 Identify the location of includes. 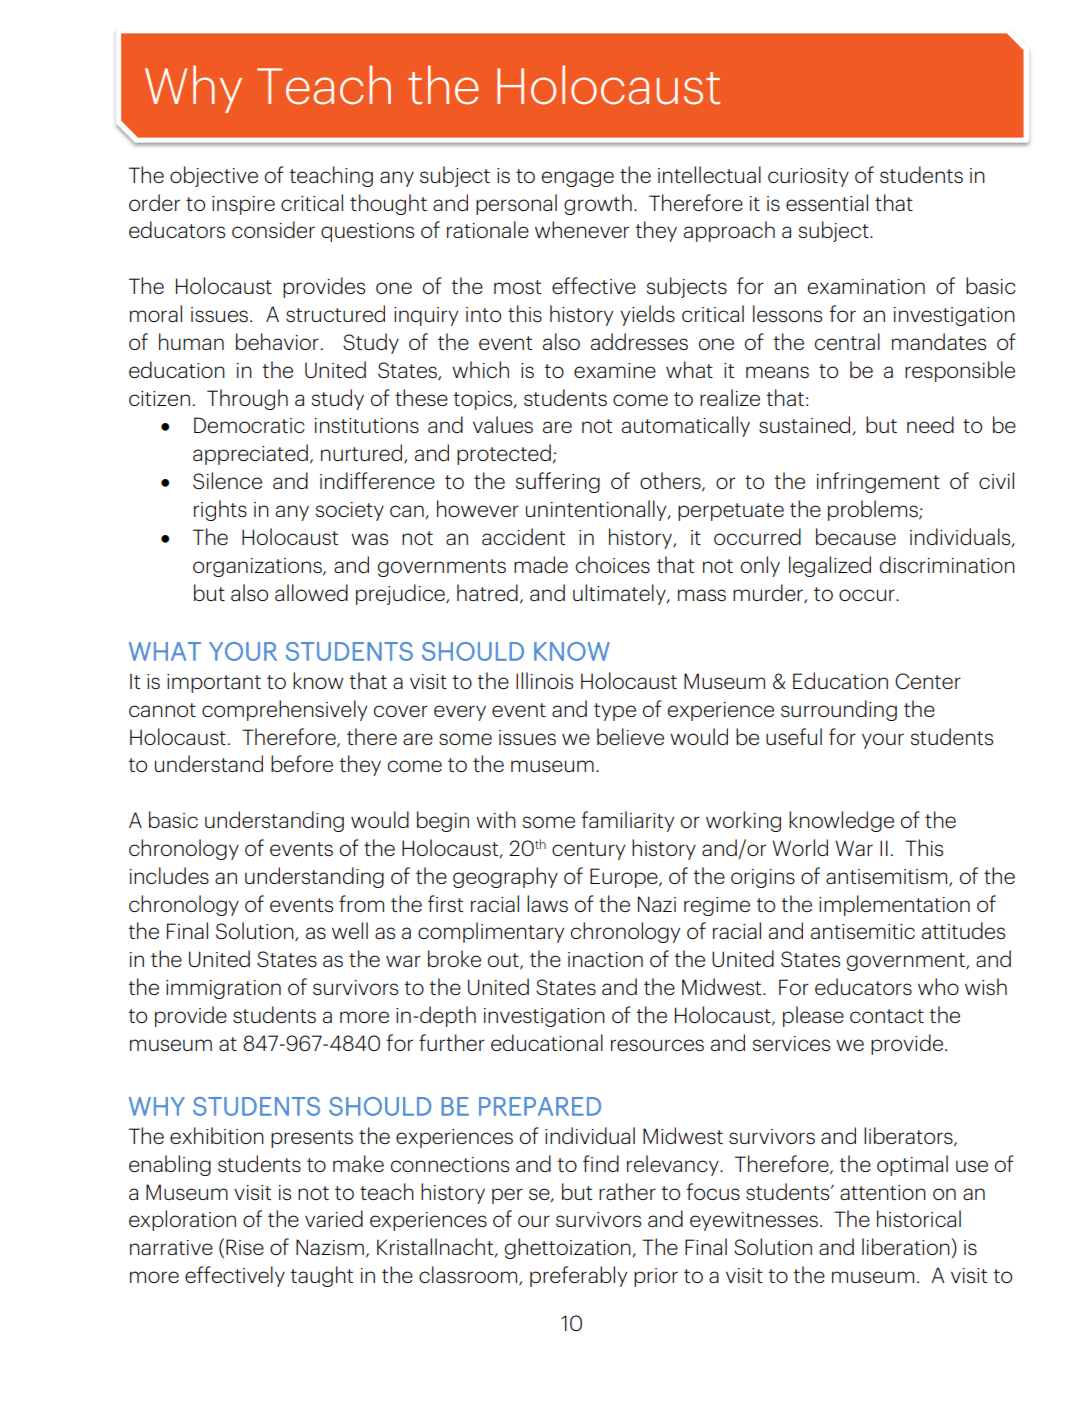
(169, 876).
